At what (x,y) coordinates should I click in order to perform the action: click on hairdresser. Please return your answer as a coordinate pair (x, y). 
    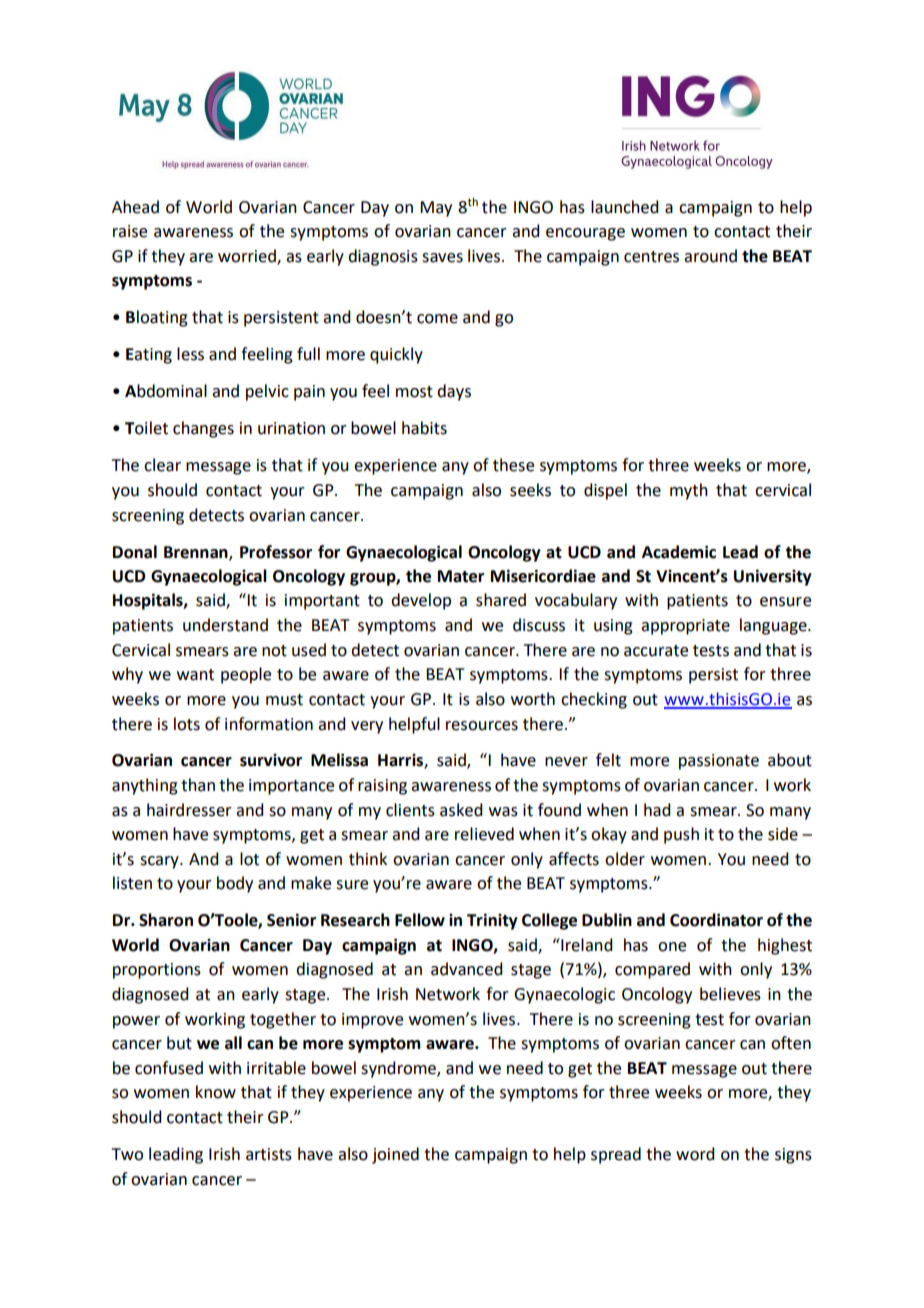
    Looking at the image, I should click on (189, 810).
